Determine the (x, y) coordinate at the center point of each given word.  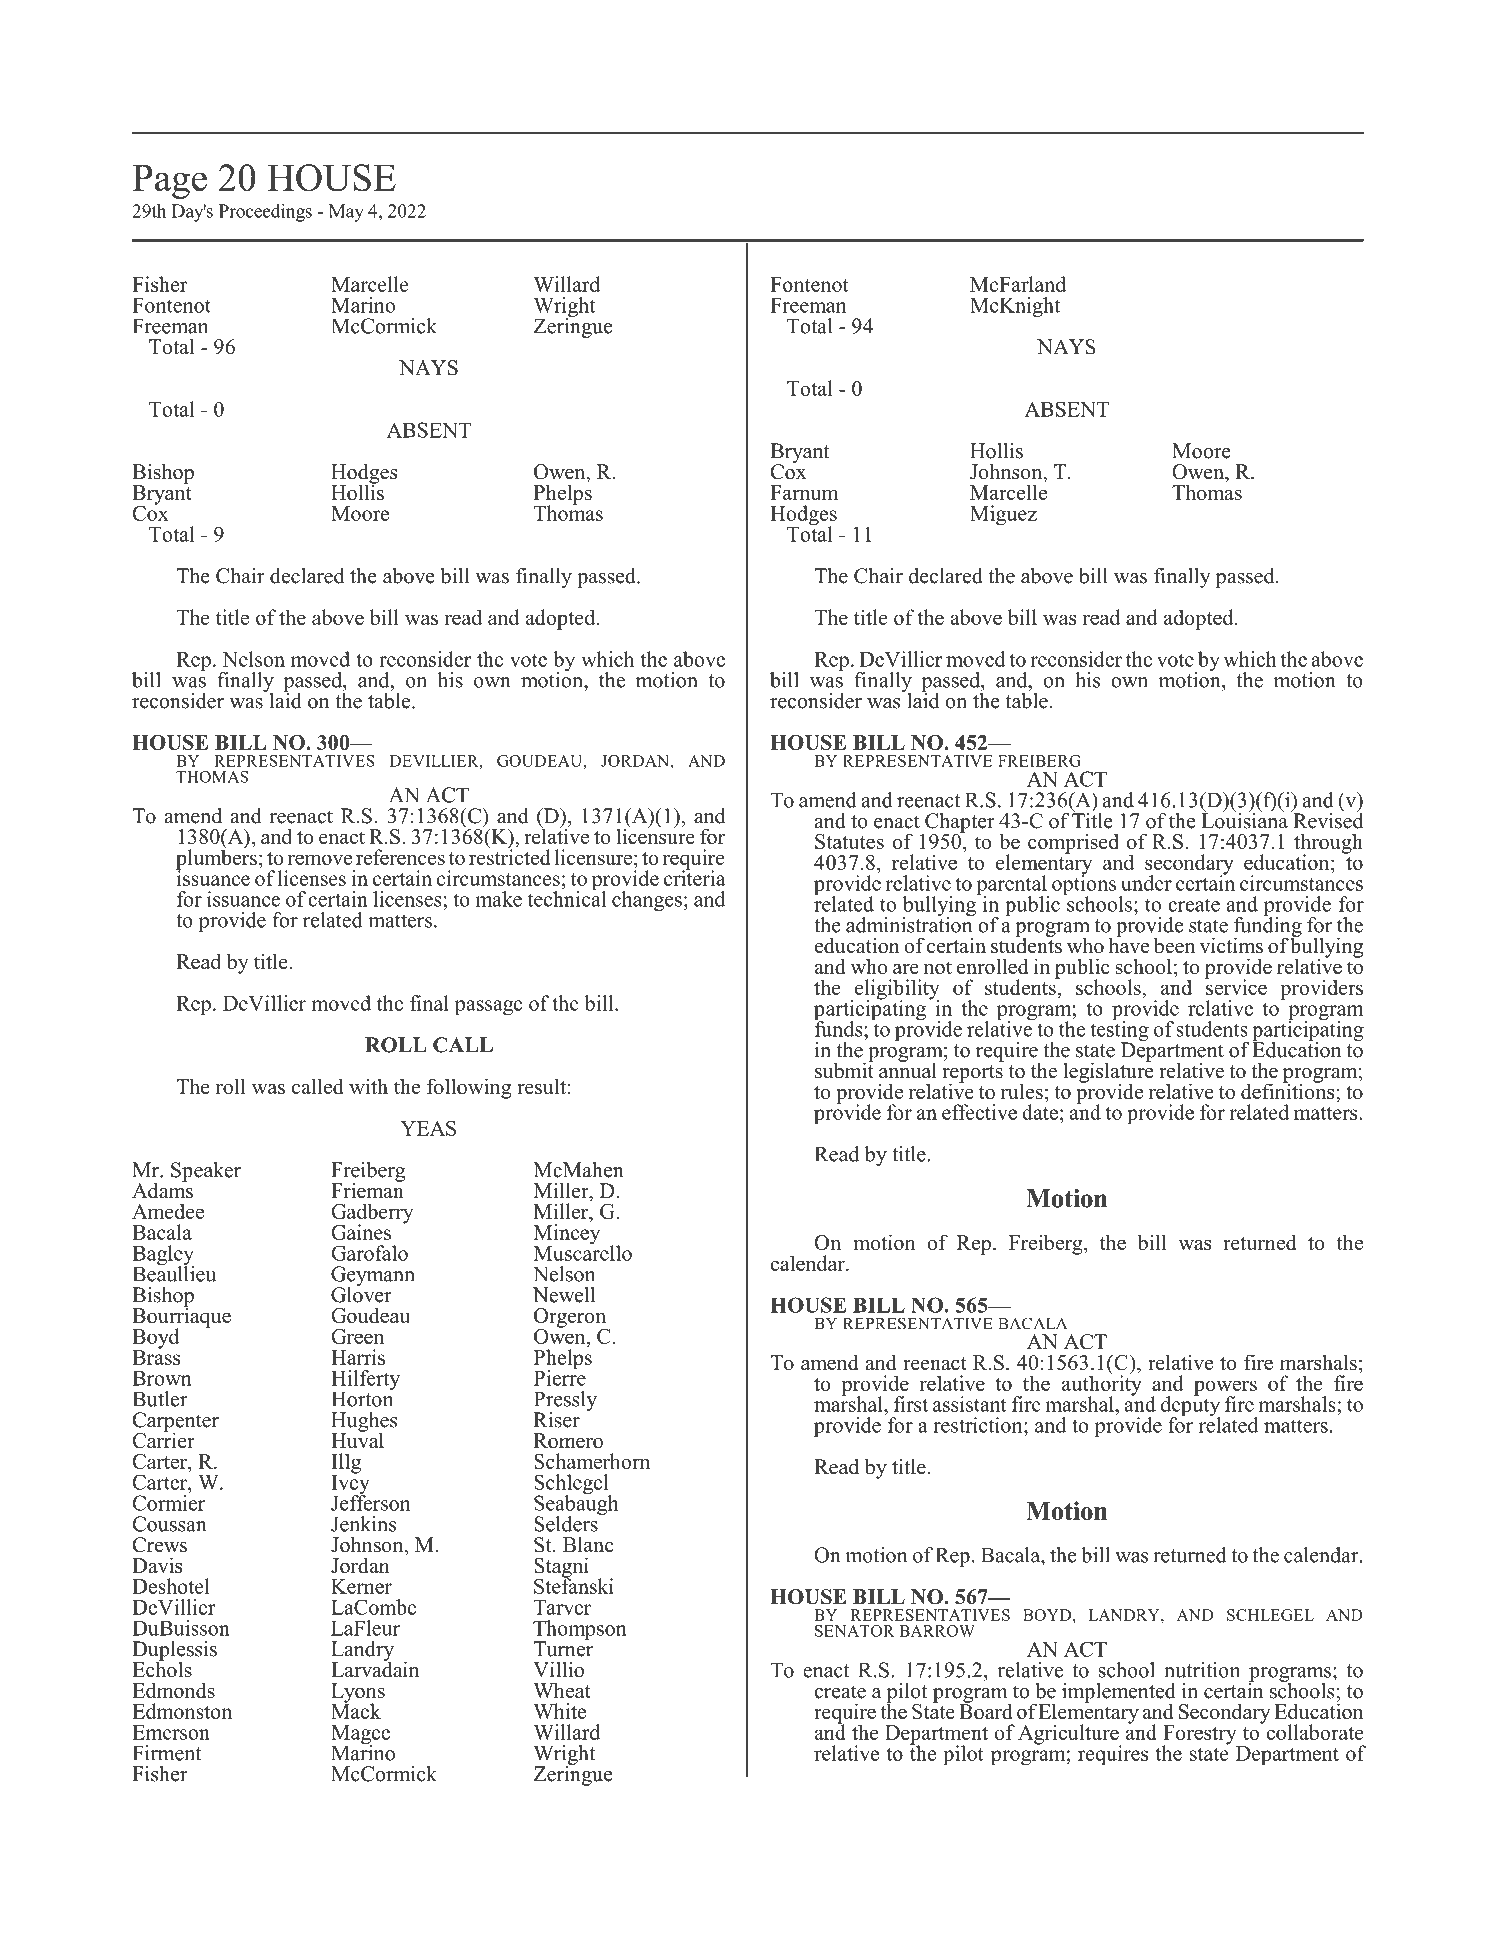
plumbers (216, 859)
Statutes (849, 841)
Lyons (358, 1694)
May (346, 213)
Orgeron (571, 1319)
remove (320, 859)
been (1174, 945)
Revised (1327, 819)
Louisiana (1244, 819)
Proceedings (265, 213)
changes (647, 901)
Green (357, 1336)
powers (1225, 1389)
